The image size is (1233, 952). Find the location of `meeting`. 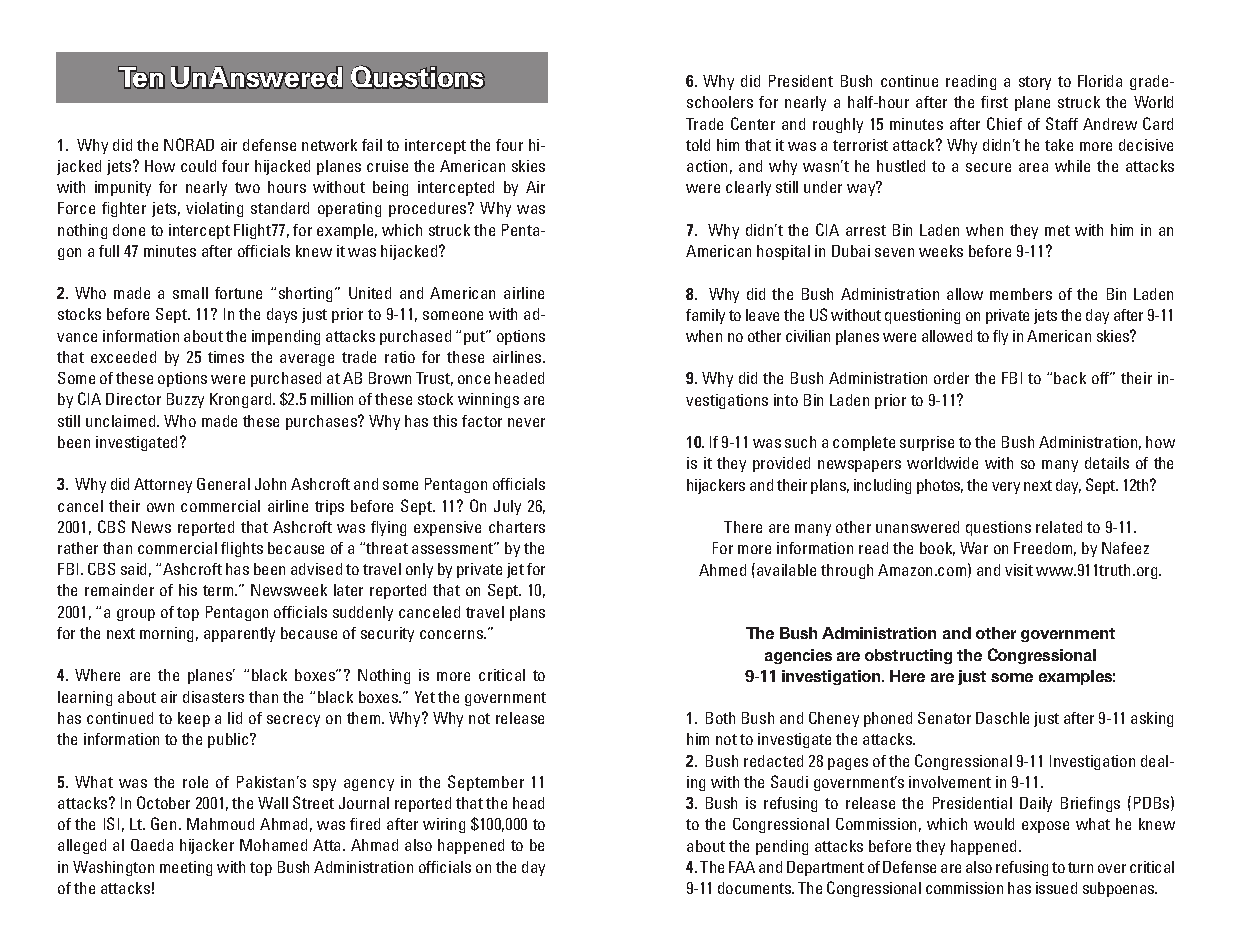

meeting is located at coordinates (186, 868).
